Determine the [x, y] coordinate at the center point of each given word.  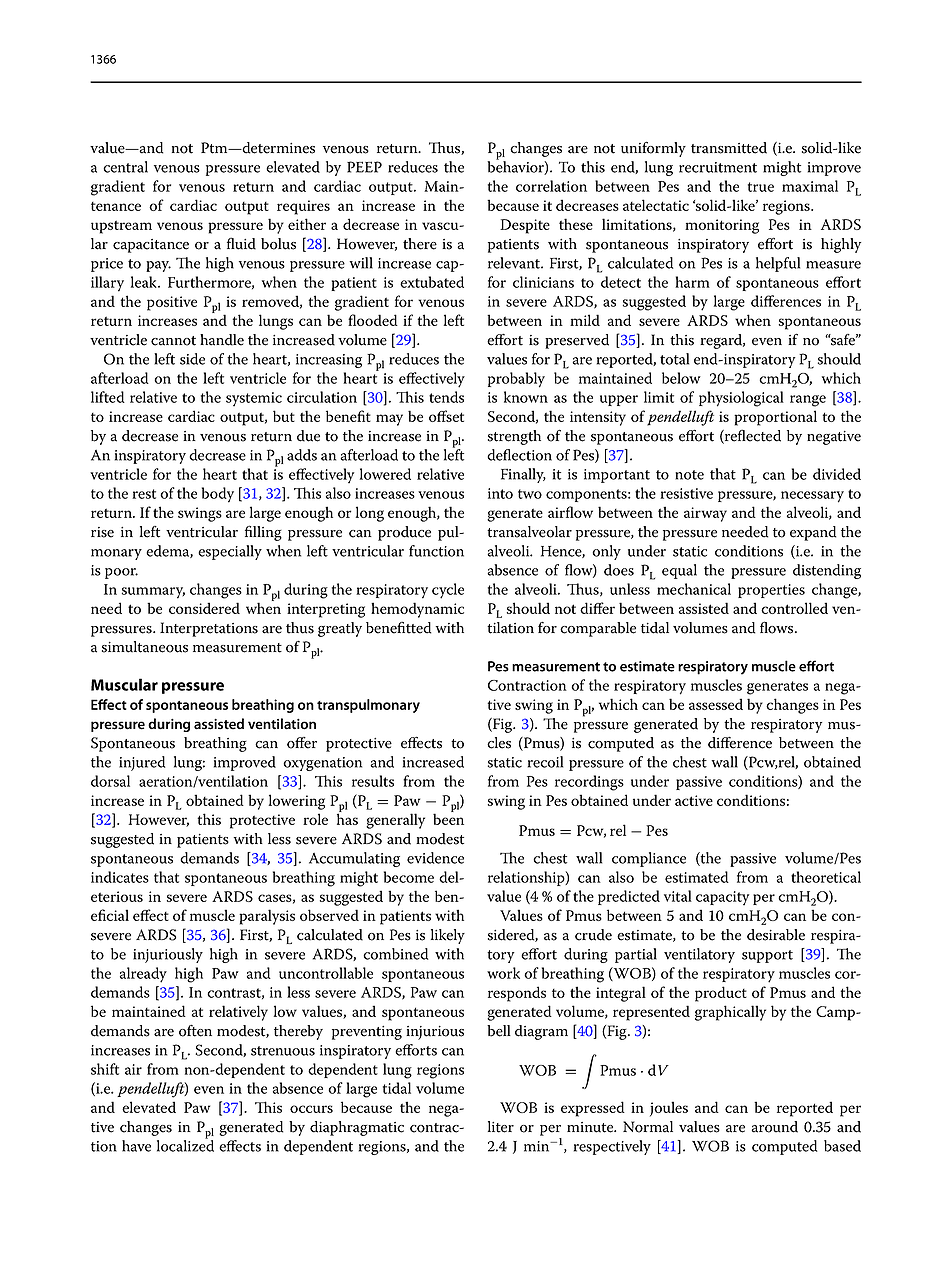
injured [142, 763]
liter [501, 1127]
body [218, 495]
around [775, 1127]
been [448, 818]
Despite [525, 226]
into [500, 493]
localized [185, 1145]
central [125, 167]
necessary [812, 497]
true [761, 187]
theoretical [826, 877]
